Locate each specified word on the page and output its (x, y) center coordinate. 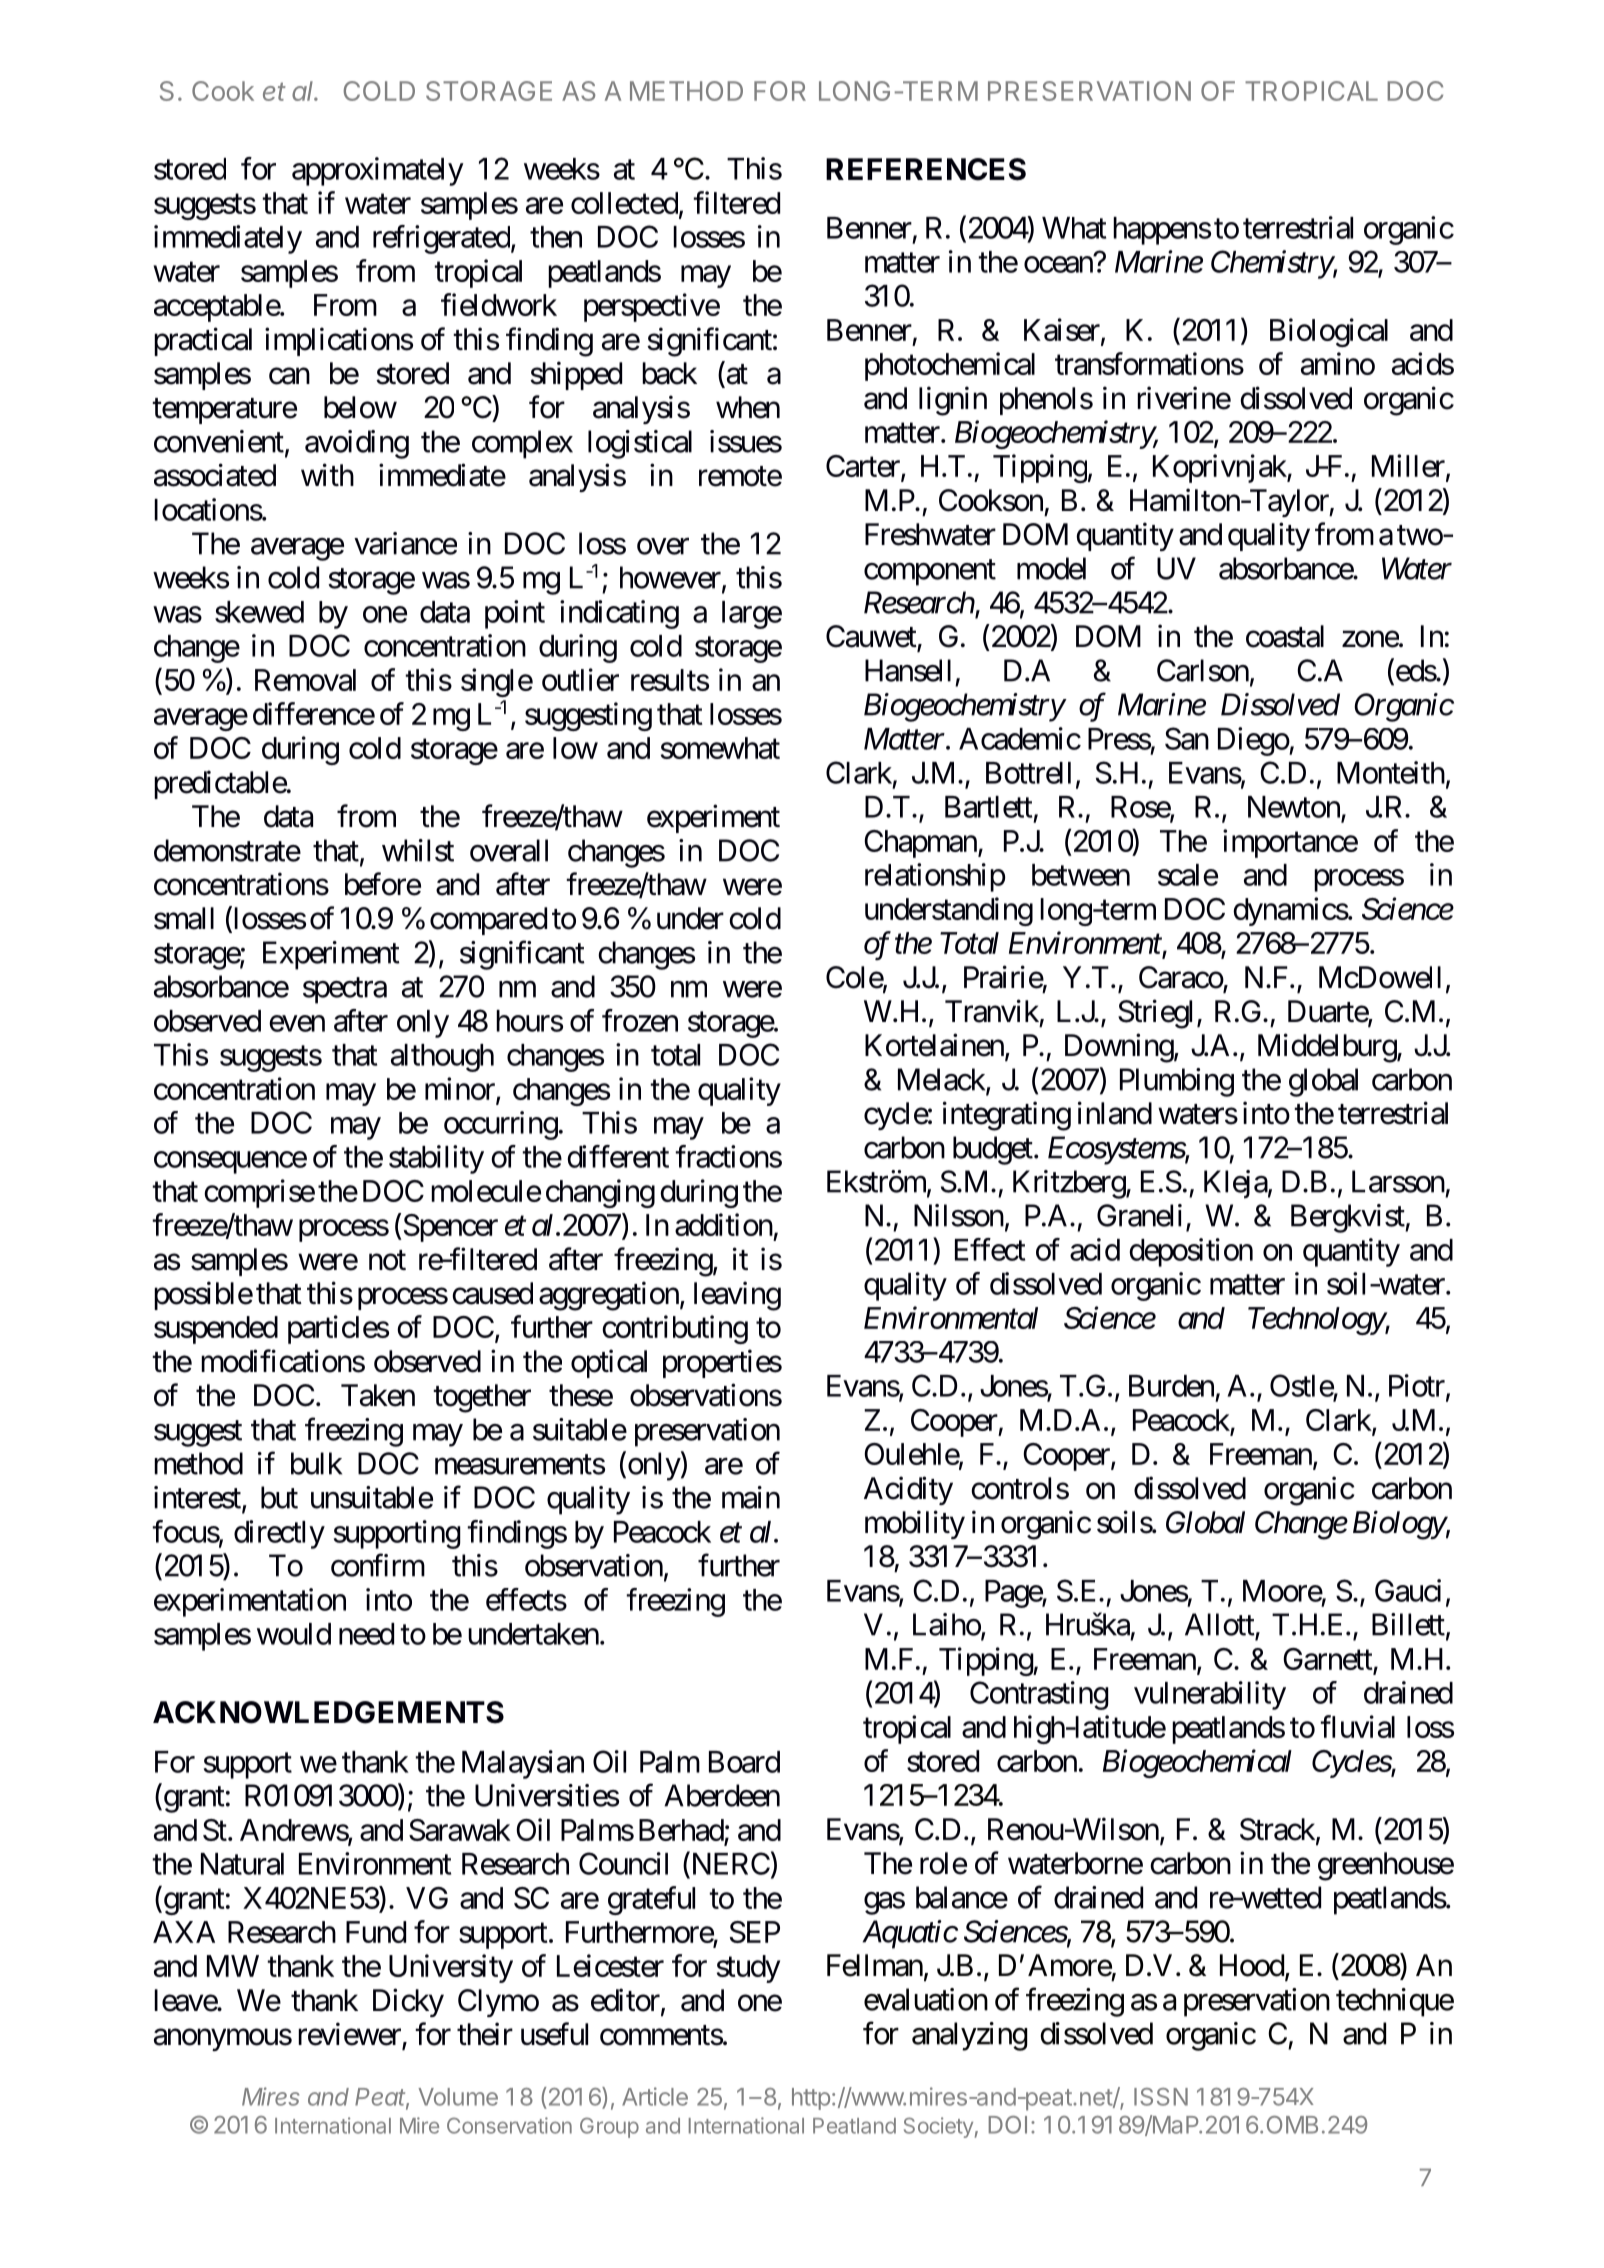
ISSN (1161, 2097)
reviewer (350, 2035)
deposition (1191, 1252)
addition (724, 1224)
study (748, 1969)
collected (624, 203)
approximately (378, 171)
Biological (1329, 332)
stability (436, 1159)
